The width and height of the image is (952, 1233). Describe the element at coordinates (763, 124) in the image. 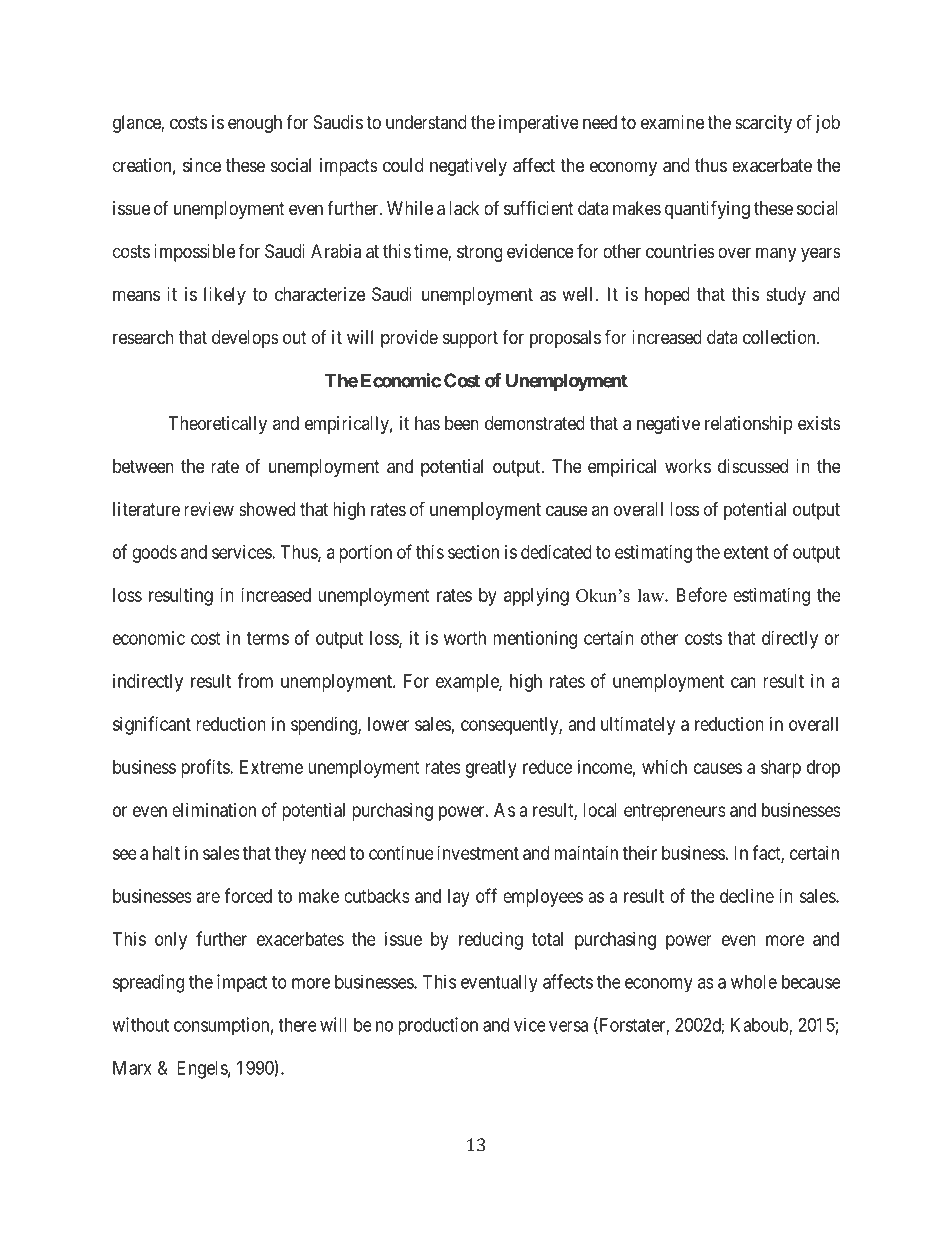

I see `scarcity` at that location.
